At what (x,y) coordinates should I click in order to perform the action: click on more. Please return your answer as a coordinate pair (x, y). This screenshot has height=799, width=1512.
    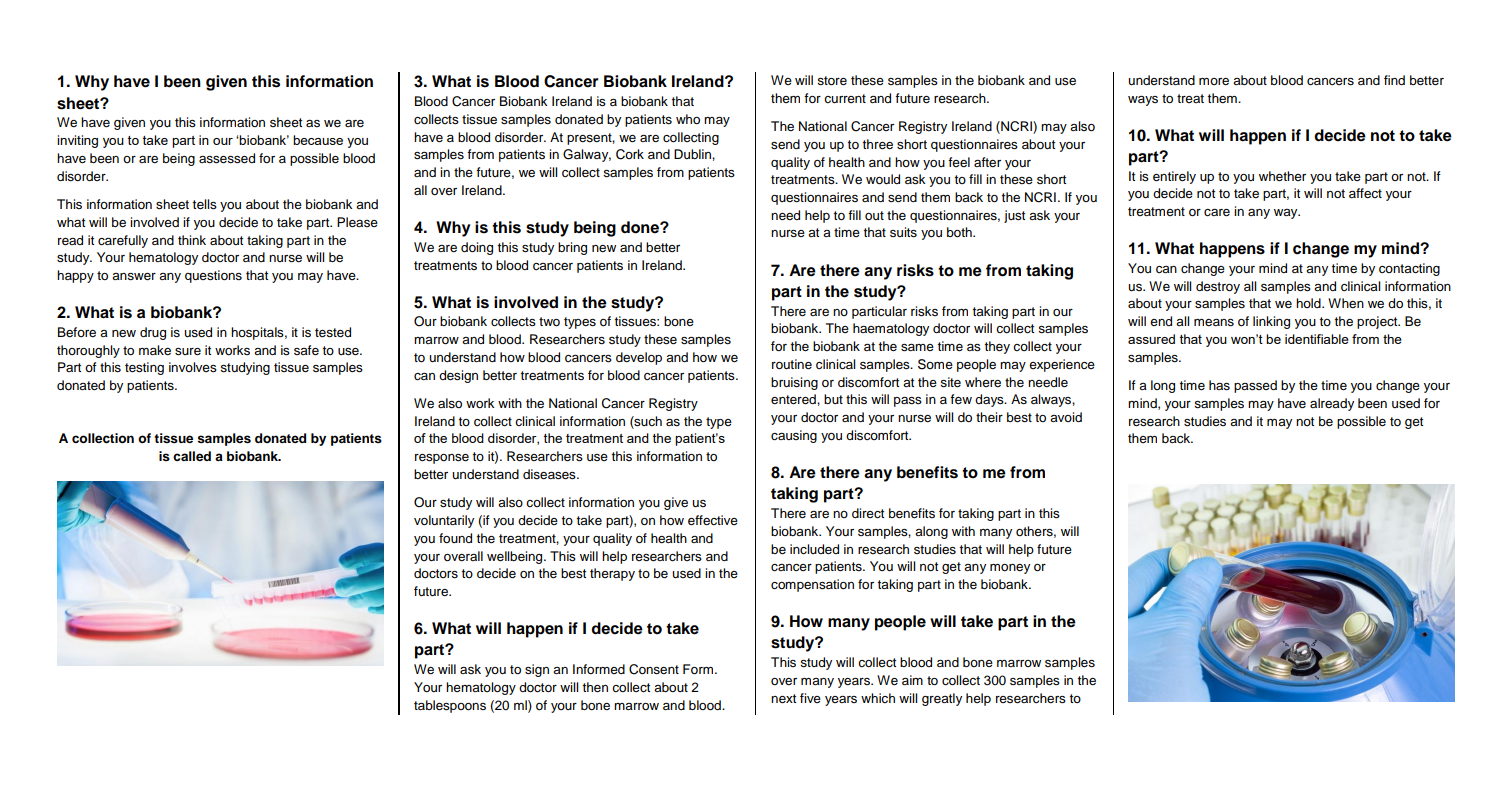
    Looking at the image, I should click on (1214, 81).
